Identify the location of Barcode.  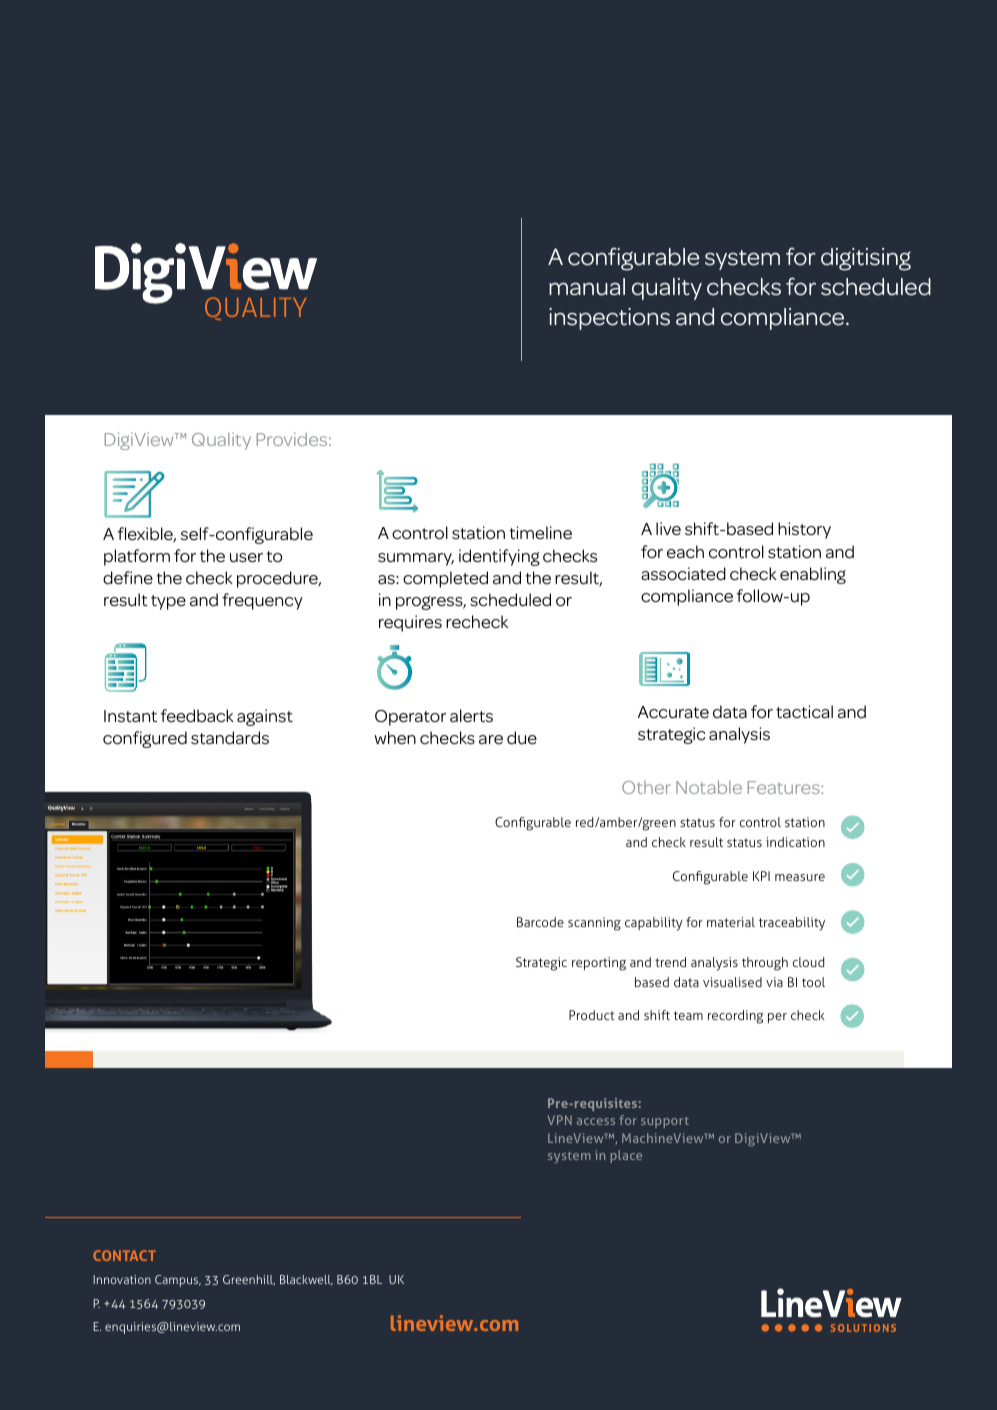
(540, 922).
